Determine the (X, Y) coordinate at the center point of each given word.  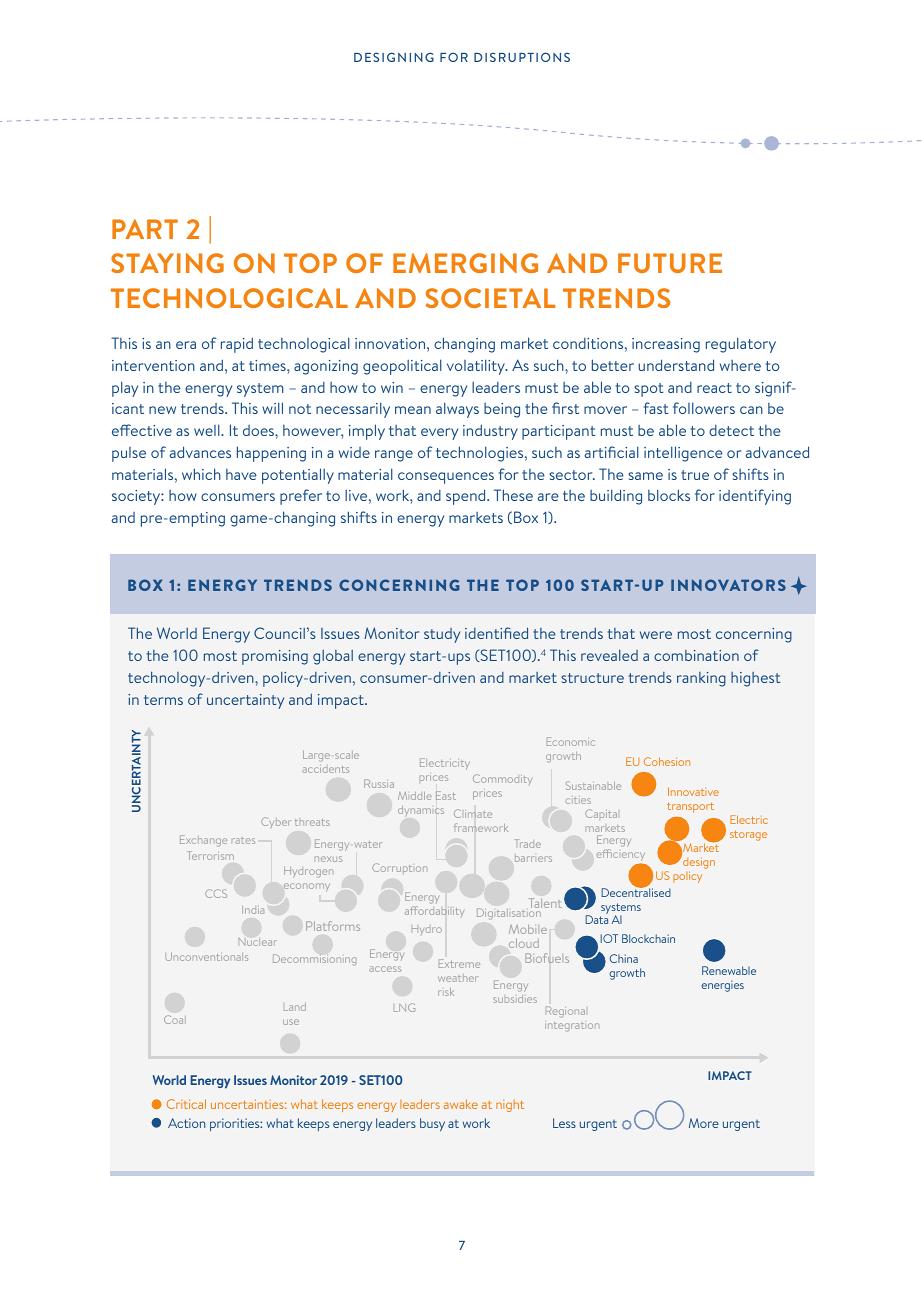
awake (461, 1104)
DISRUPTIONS (522, 57)
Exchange (203, 841)
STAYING (167, 263)
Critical (186, 1104)
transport (690, 807)
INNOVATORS (728, 585)
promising (275, 657)
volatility (477, 367)
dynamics (421, 811)
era (186, 345)
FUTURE (670, 263)
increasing (666, 345)
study (442, 635)
